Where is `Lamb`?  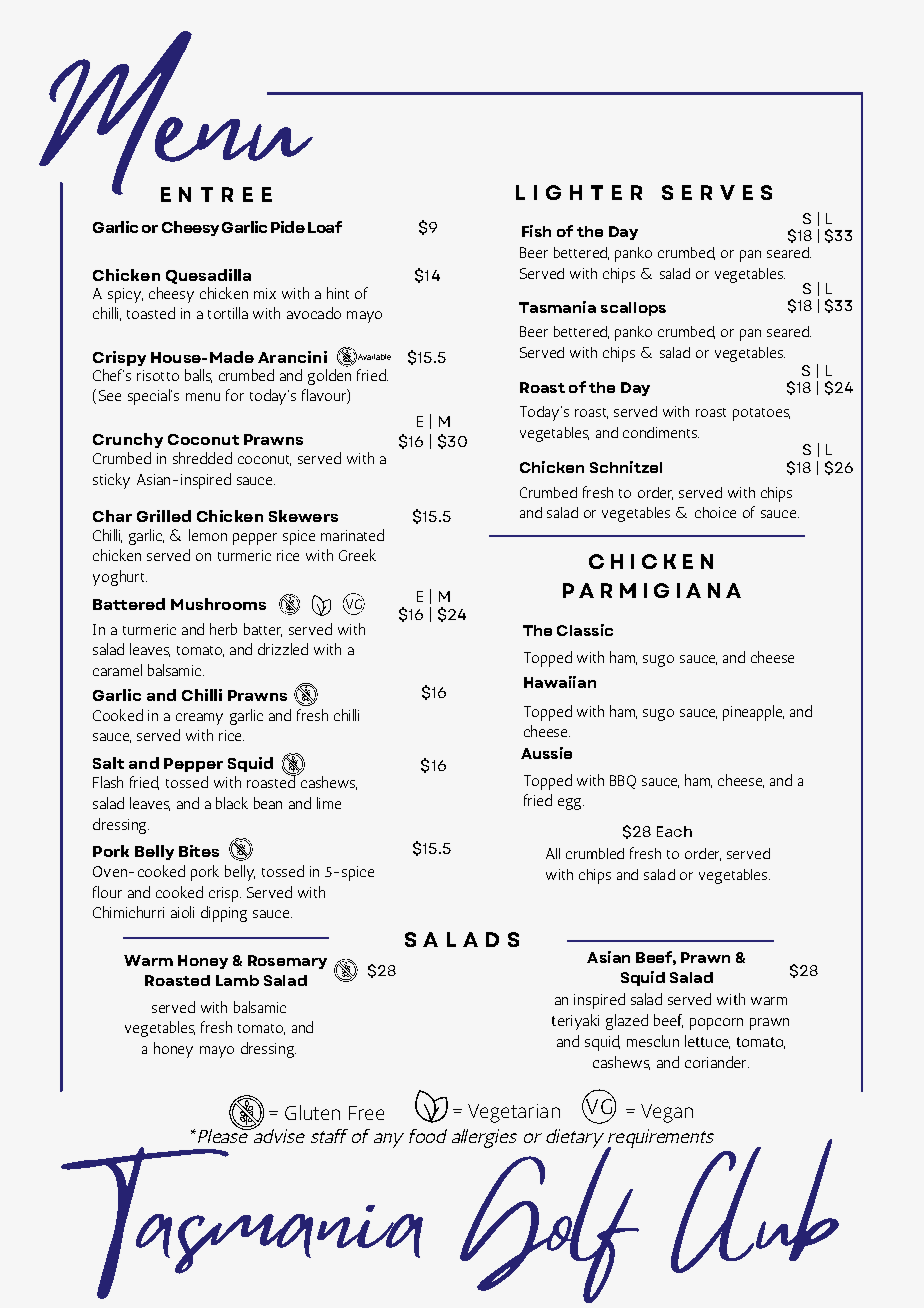 Lamb is located at coordinates (237, 980).
